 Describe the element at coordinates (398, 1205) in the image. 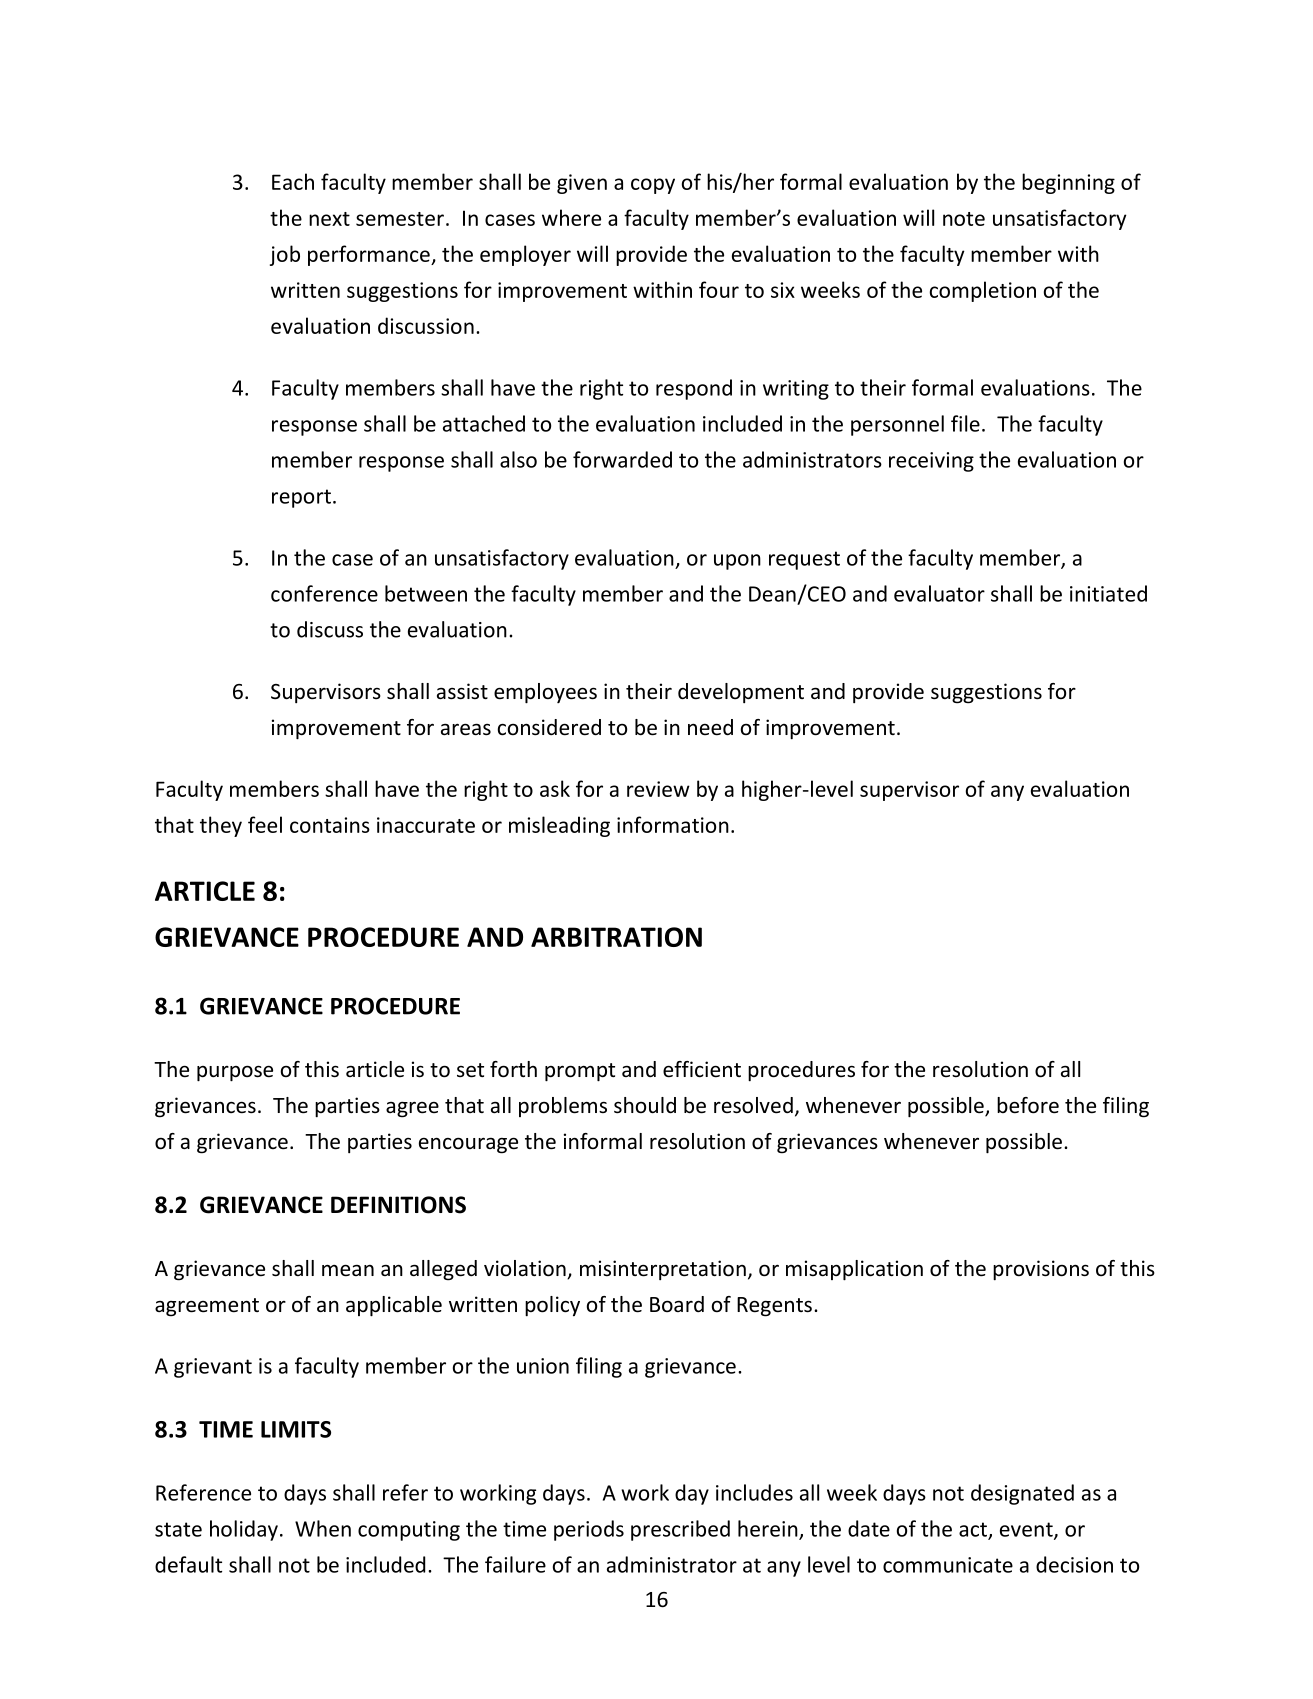

I see `DEFINITIONS` at that location.
